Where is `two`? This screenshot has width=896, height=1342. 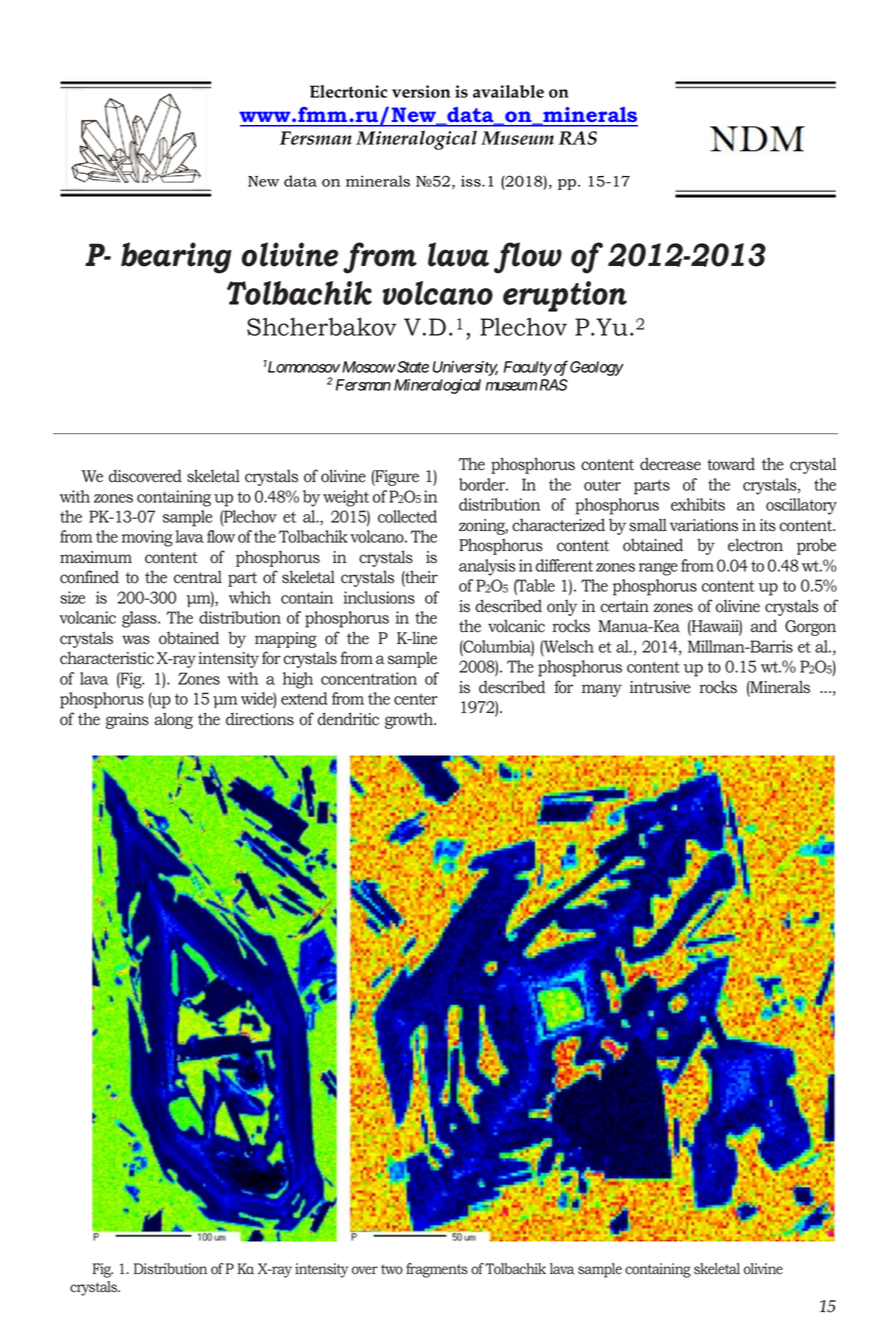
two is located at coordinates (392, 1269).
